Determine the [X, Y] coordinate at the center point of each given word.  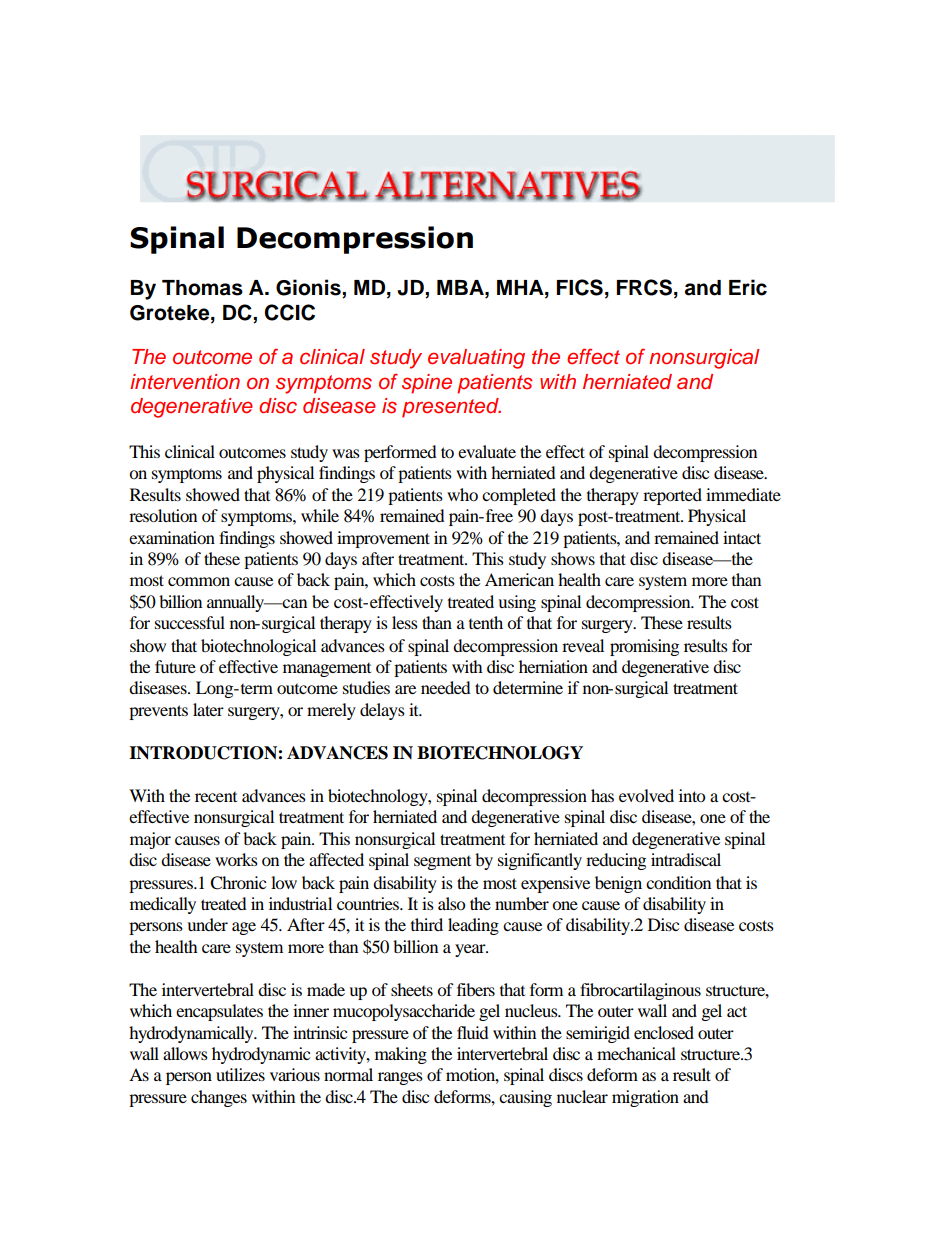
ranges [400, 1078]
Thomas [202, 288]
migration [645, 1098]
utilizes [240, 1074]
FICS [580, 287]
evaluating [476, 359]
